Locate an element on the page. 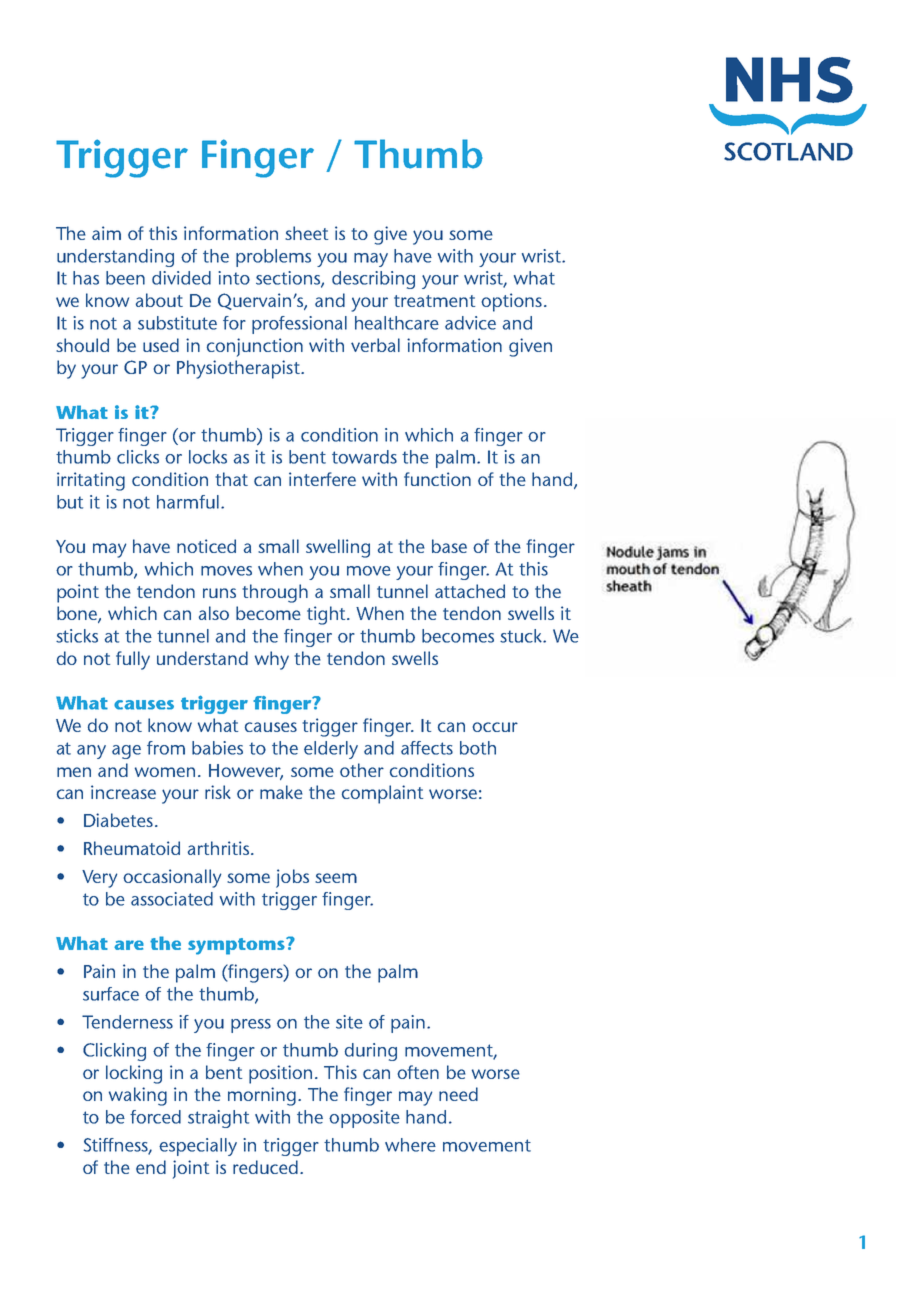  treatment is located at coordinates (434, 301).
